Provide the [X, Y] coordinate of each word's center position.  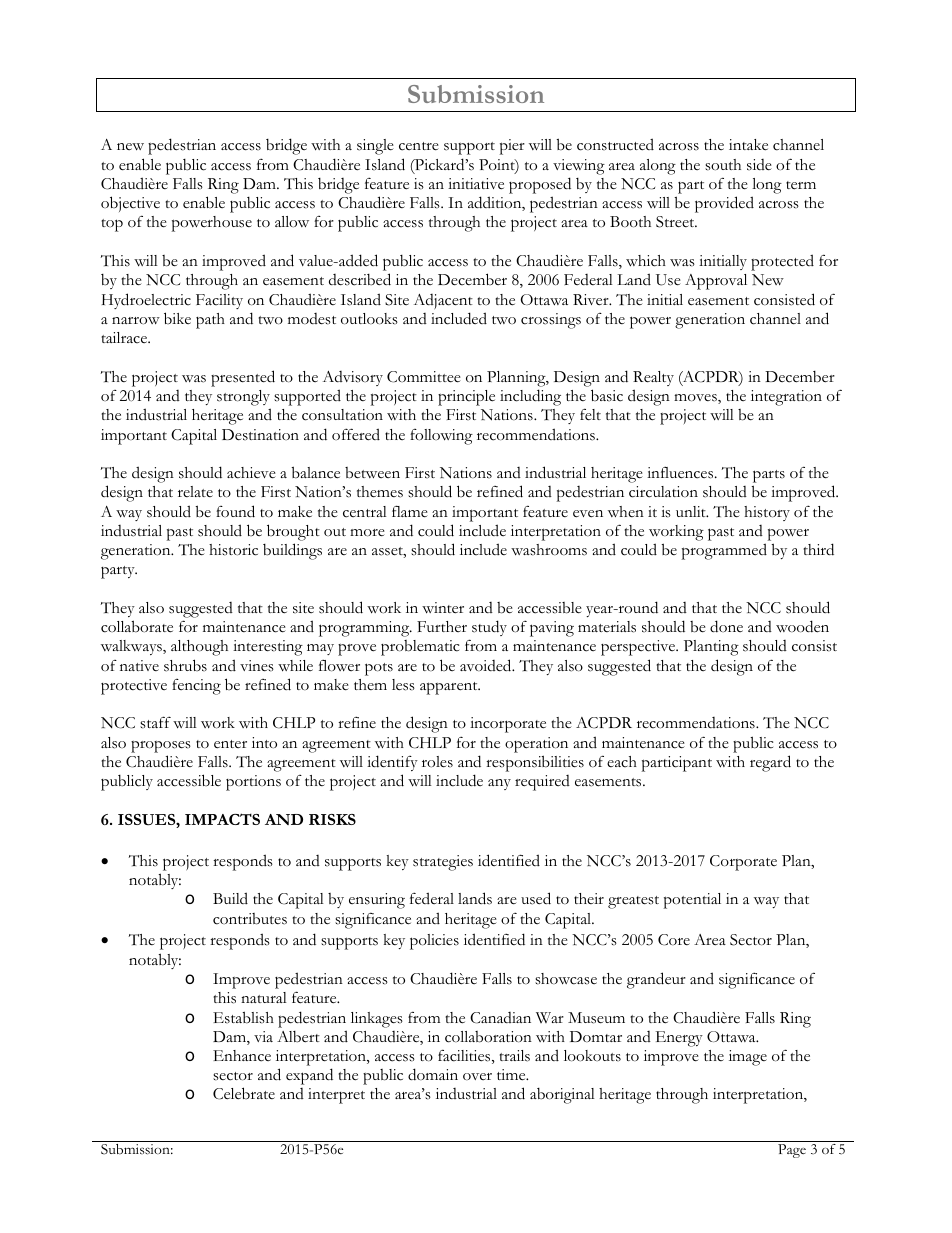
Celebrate [244, 1093]
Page [792, 1151]
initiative [476, 184]
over [477, 1076]
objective [130, 204]
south [723, 165]
